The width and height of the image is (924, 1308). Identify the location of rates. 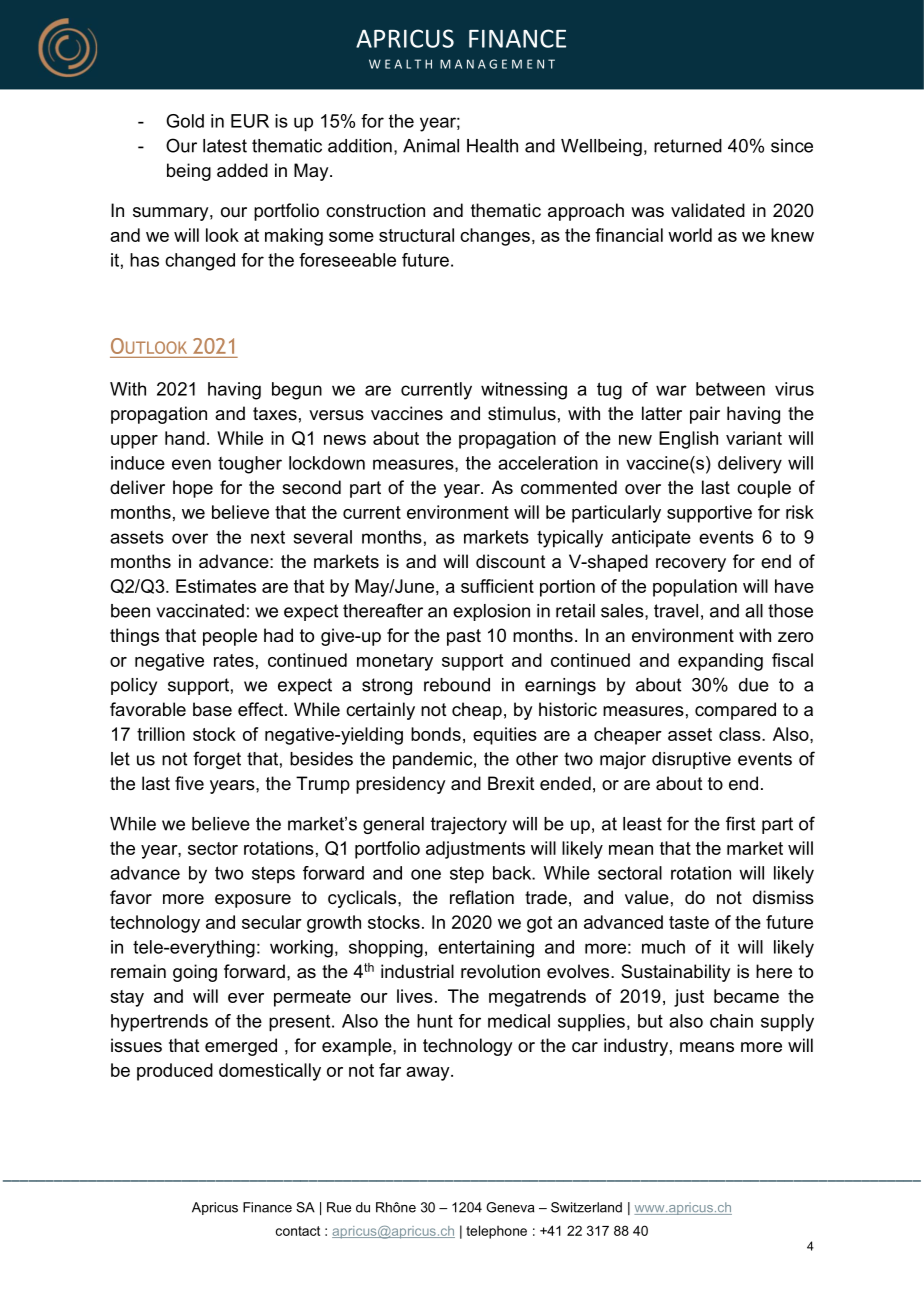
(234, 660).
